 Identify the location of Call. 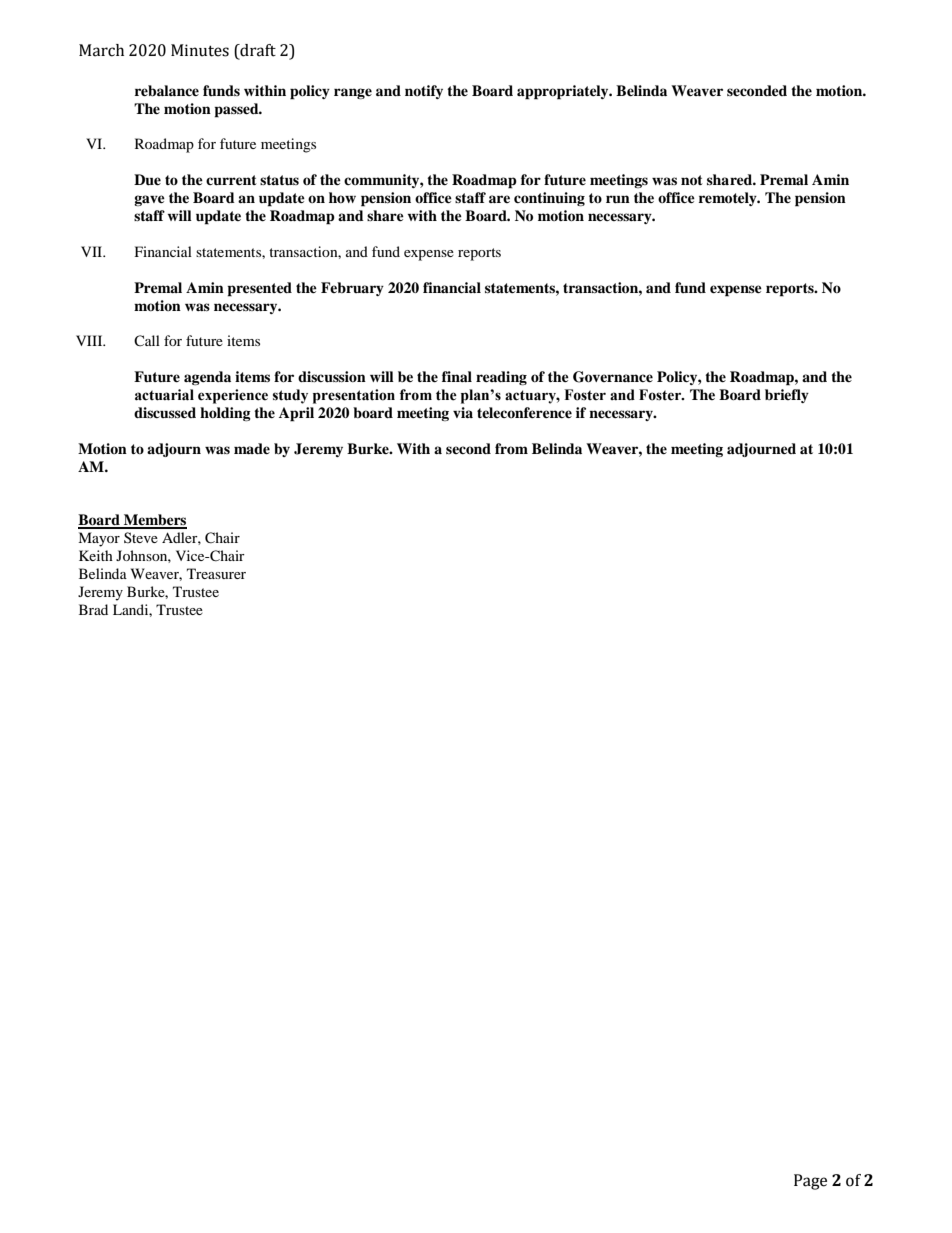
(147, 340).
